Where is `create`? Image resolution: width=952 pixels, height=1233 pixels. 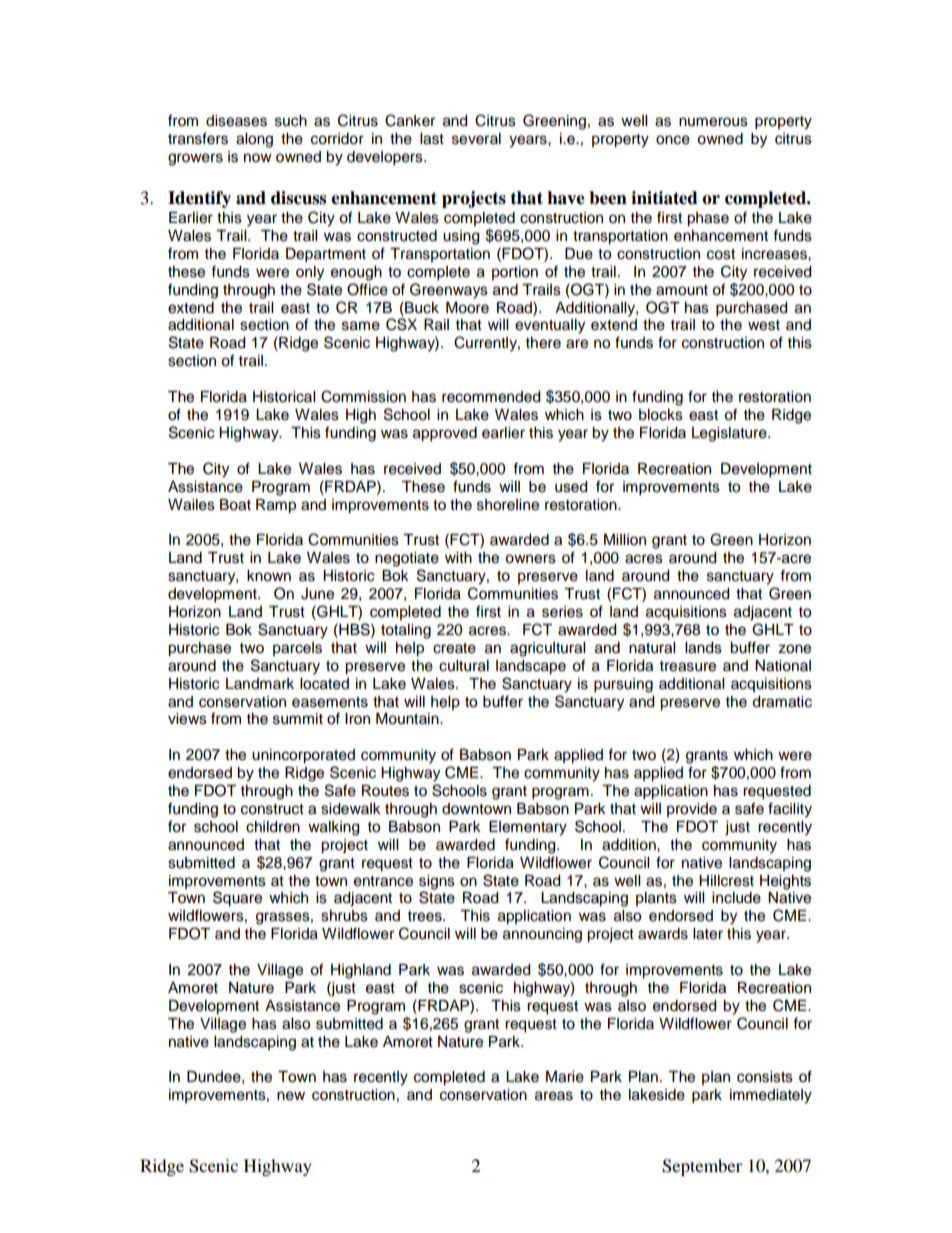
create is located at coordinates (454, 648).
